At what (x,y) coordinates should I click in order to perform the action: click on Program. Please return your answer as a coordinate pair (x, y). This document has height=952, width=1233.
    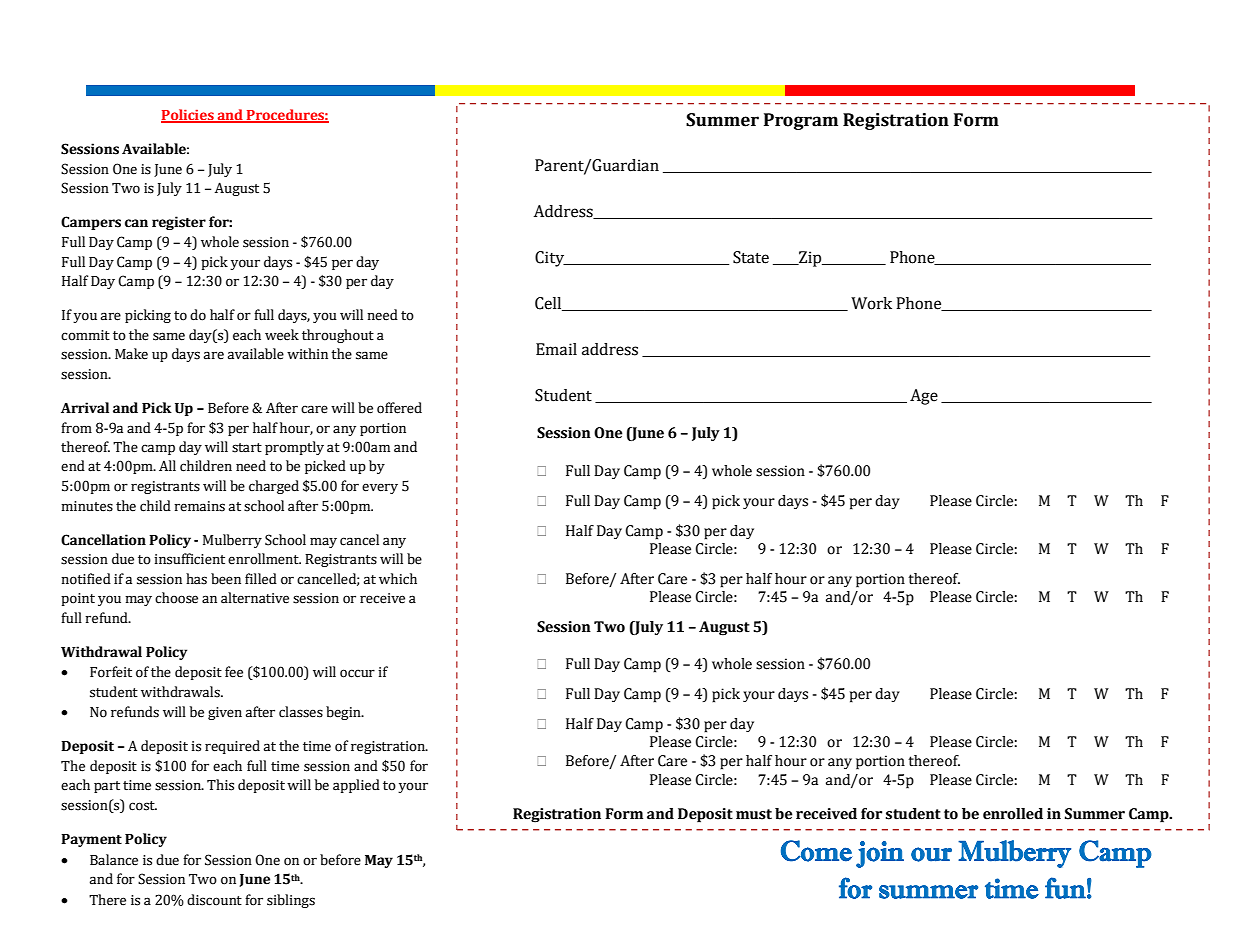
    Looking at the image, I should click on (801, 121).
